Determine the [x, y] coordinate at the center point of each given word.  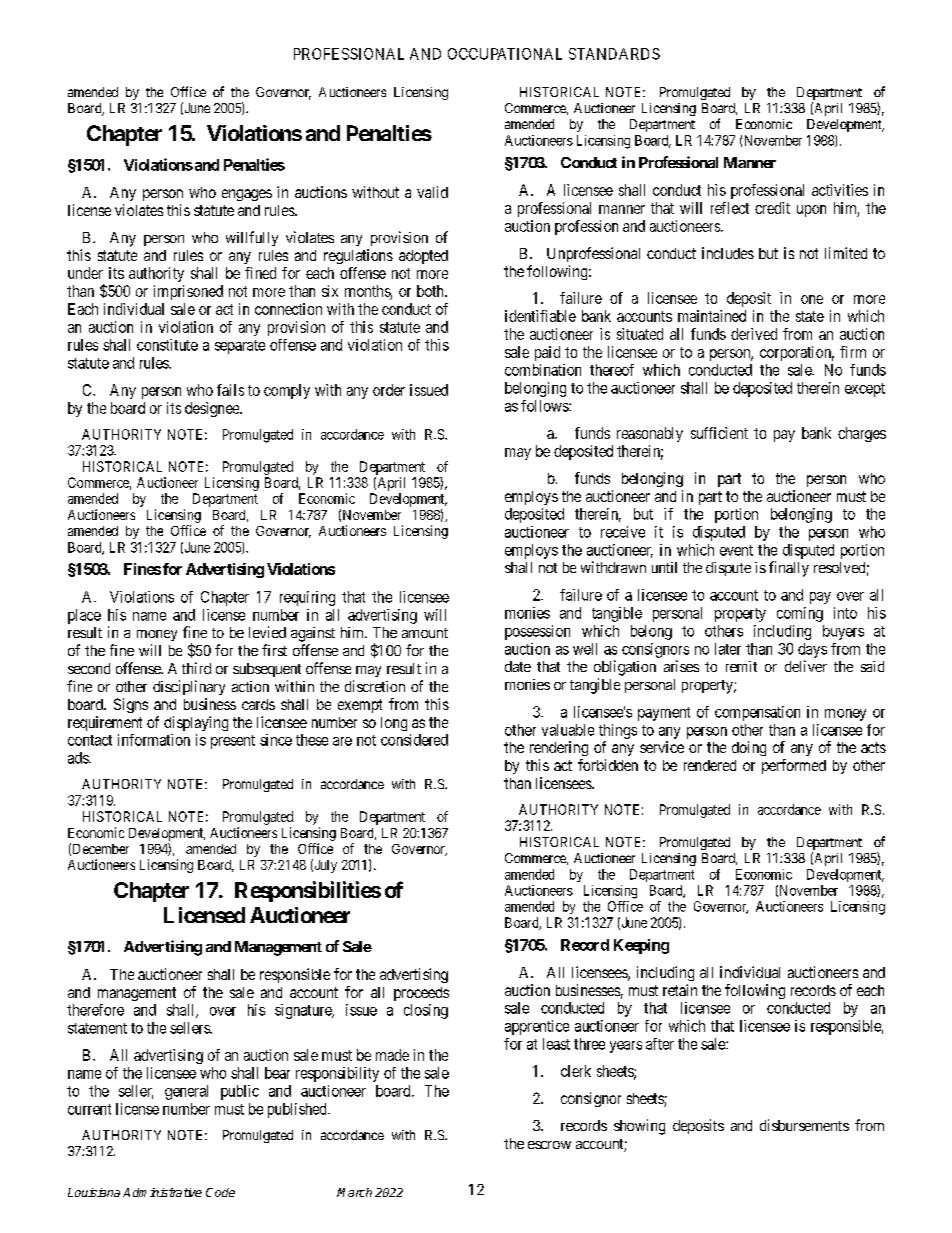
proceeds [421, 994]
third [196, 668]
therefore [95, 1010]
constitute [167, 345]
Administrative [162, 1192]
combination [543, 370]
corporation [797, 353]
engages [247, 195]
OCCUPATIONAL [505, 54]
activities [840, 190]
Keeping [641, 946]
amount [425, 633]
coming [800, 614]
